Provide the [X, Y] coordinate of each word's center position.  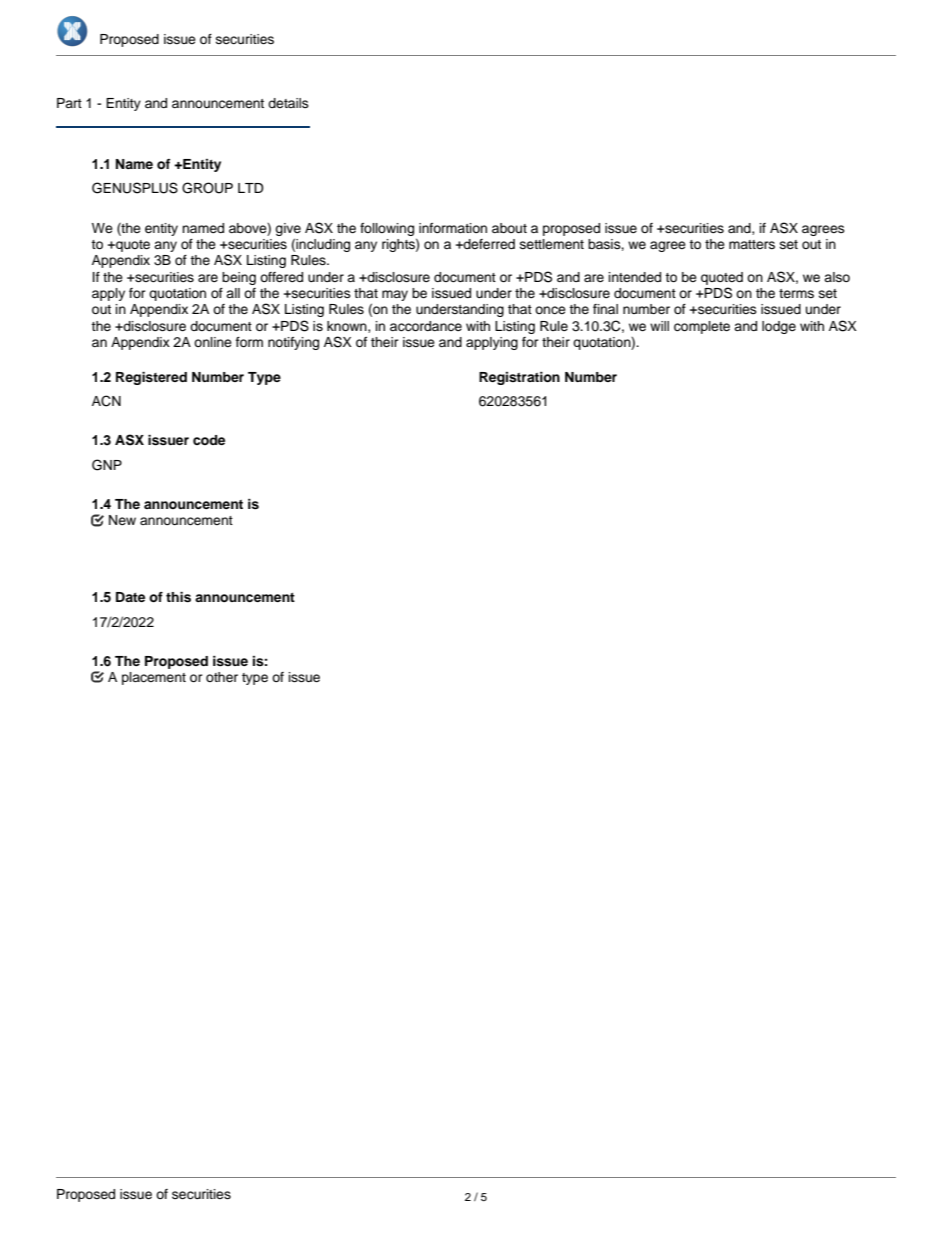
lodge [779, 327]
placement [154, 678]
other [222, 677]
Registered [151, 378]
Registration [519, 378]
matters [752, 244]
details [288, 103]
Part [69, 103]
